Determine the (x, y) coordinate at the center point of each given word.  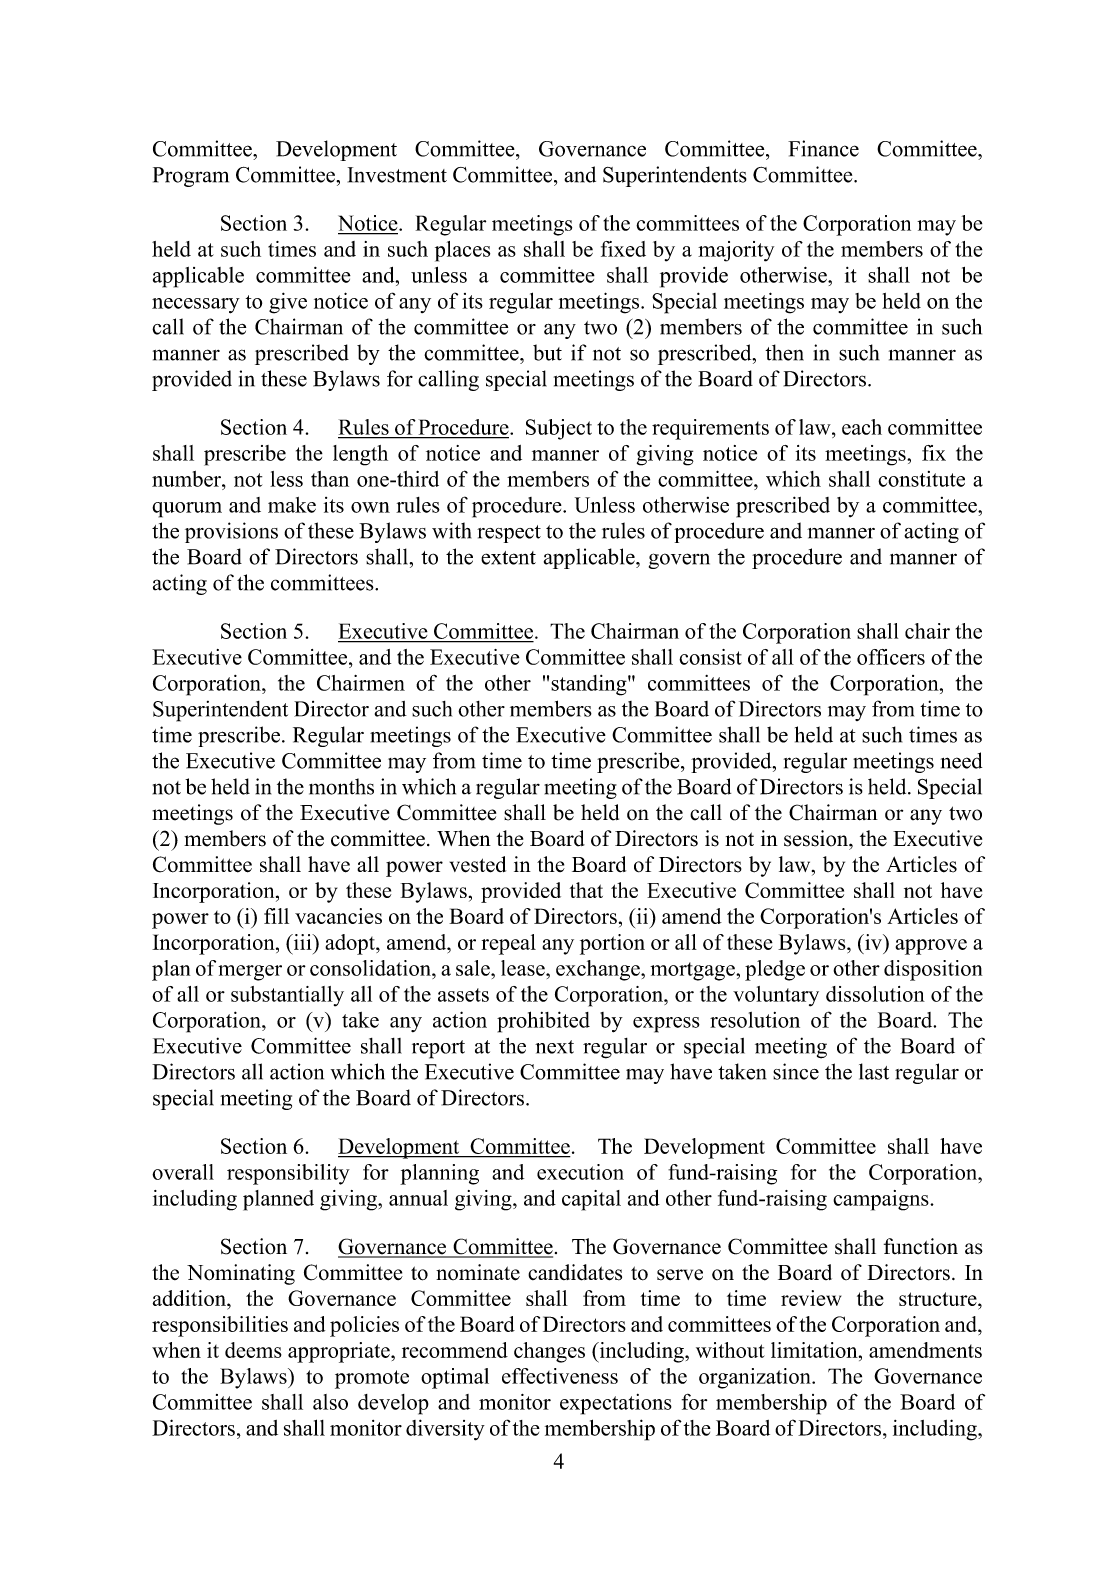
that (586, 890)
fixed (623, 249)
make (292, 505)
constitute (921, 479)
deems (253, 1350)
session (817, 838)
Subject (559, 429)
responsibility (288, 1174)
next (554, 1047)
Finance (823, 148)
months (341, 786)
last (874, 1071)
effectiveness (560, 1376)
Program (191, 177)
